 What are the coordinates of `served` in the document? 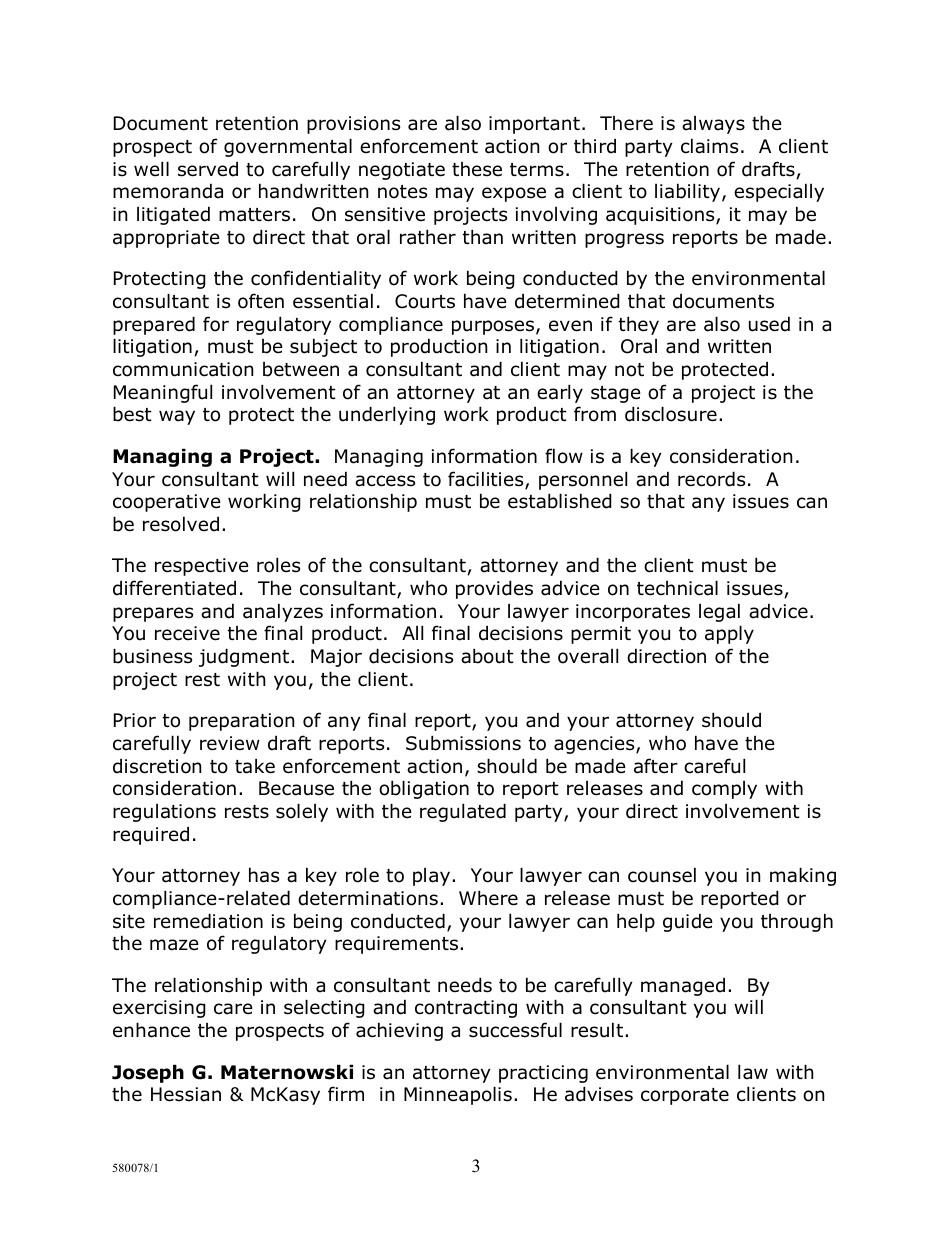 It's located at (208, 169).
